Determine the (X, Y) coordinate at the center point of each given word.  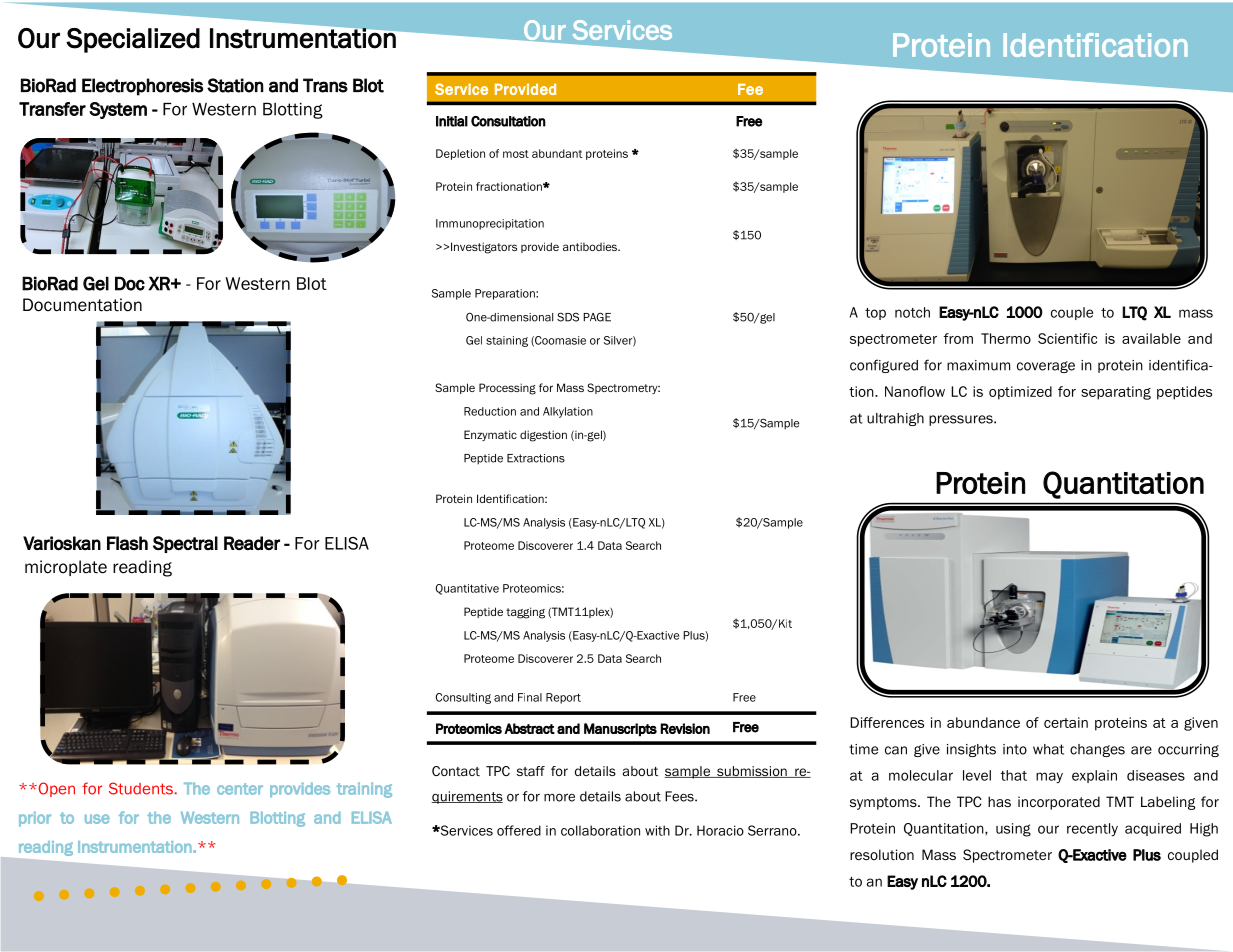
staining (507, 341)
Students (141, 788)
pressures (962, 420)
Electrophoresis (142, 87)
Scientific (1067, 338)
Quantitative (467, 589)
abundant (557, 153)
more (559, 797)
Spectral (185, 544)
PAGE (597, 317)
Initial (452, 121)
